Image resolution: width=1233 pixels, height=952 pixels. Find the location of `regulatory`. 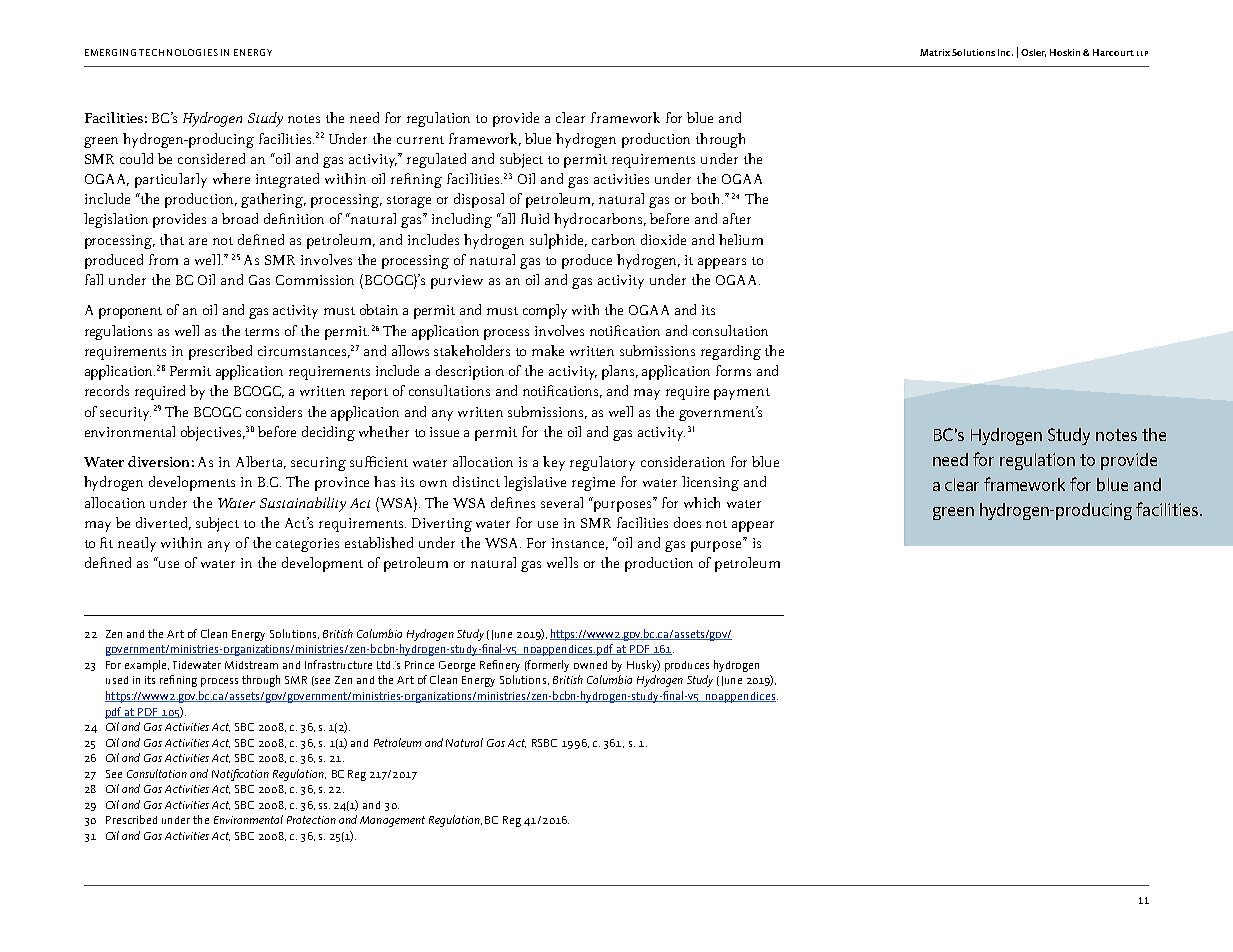

regulatory is located at coordinates (602, 463).
